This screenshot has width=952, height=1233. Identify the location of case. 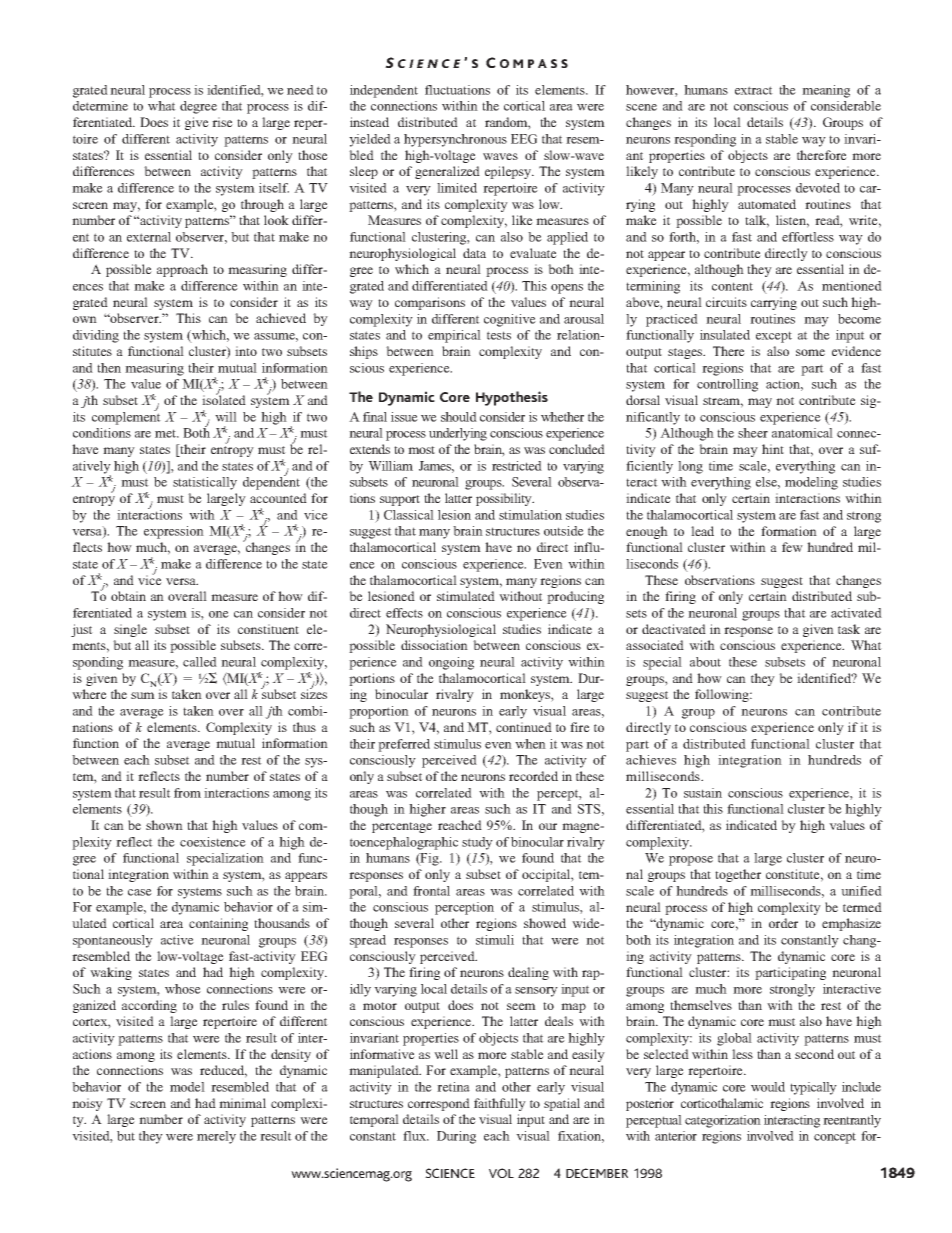
(140, 892).
